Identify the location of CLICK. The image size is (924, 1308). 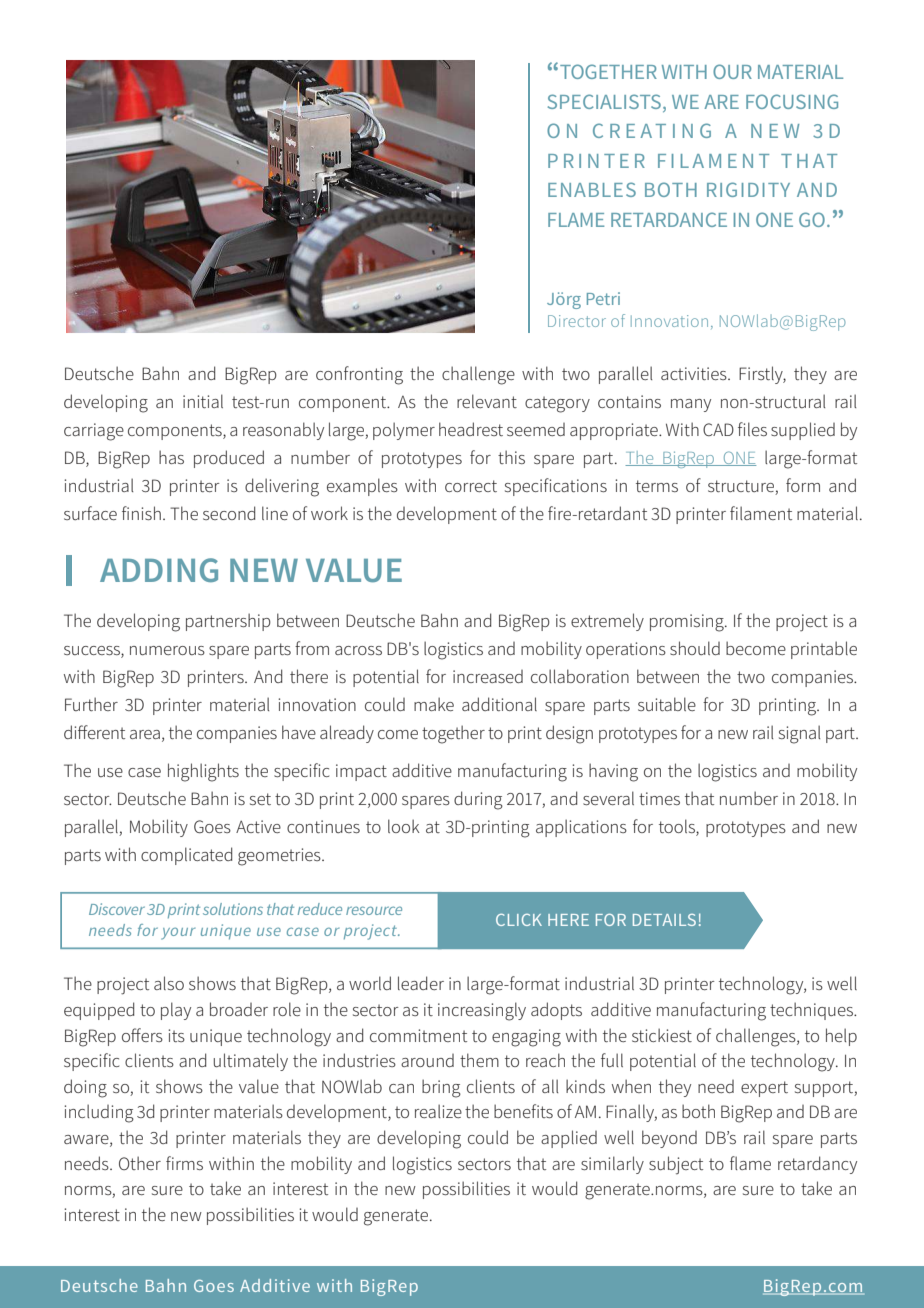
(519, 920).
